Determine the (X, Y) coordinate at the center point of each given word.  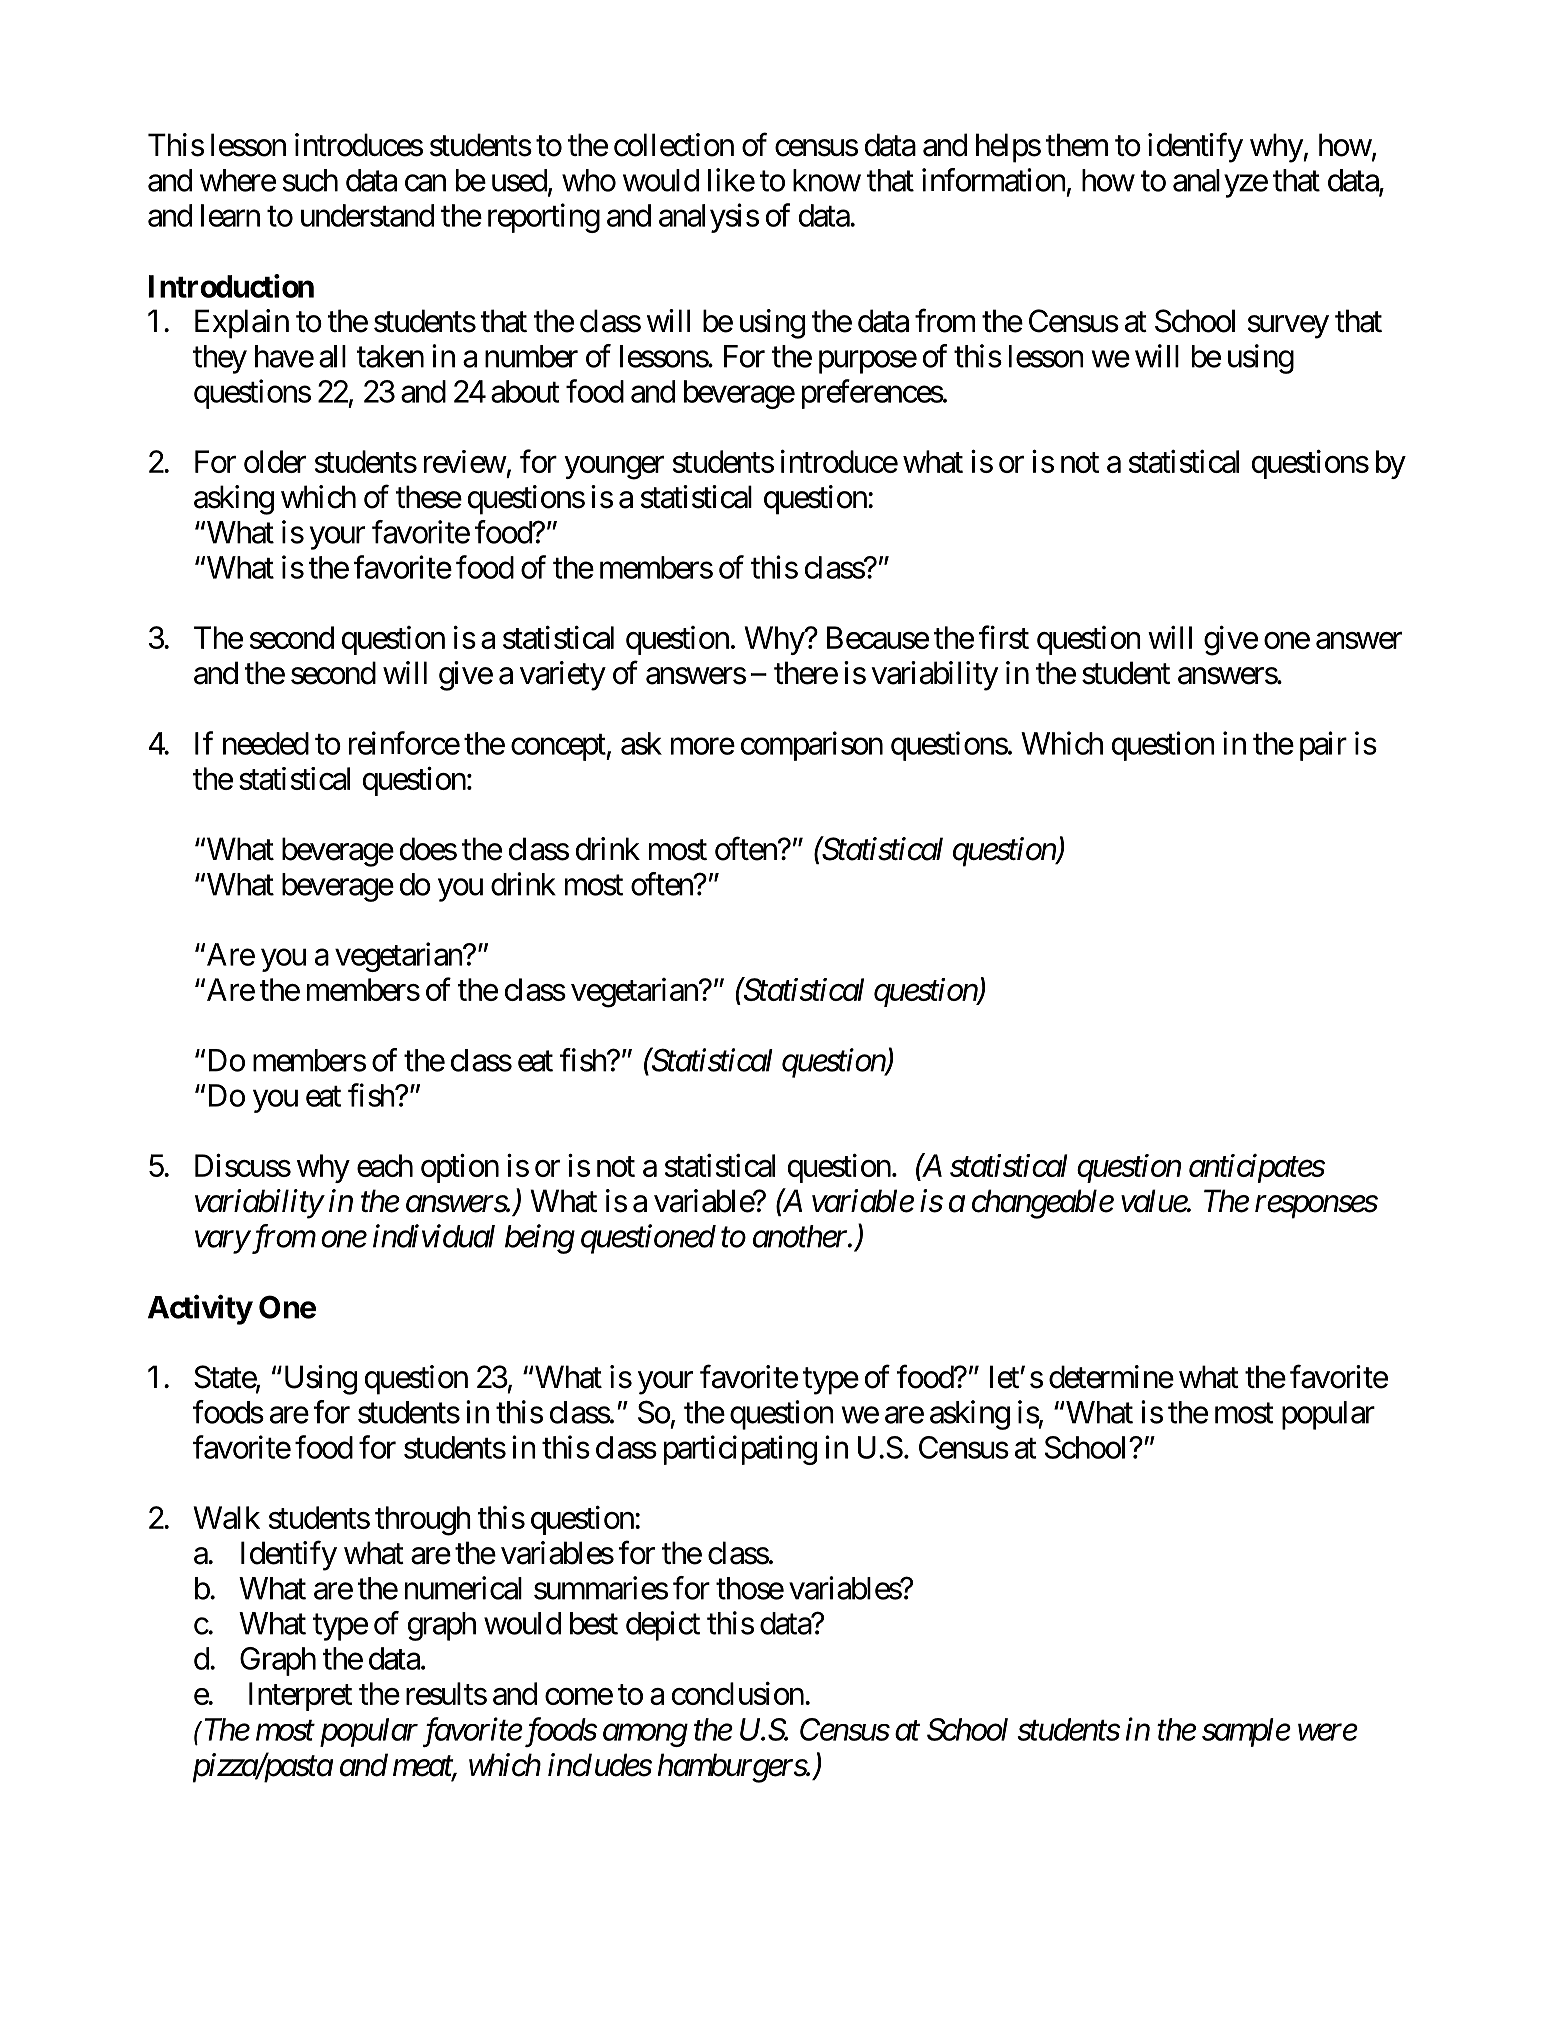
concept (559, 747)
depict (663, 1626)
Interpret (300, 1696)
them (1077, 145)
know (827, 180)
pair (1323, 746)
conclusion (738, 1693)
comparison (812, 746)
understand (367, 215)
